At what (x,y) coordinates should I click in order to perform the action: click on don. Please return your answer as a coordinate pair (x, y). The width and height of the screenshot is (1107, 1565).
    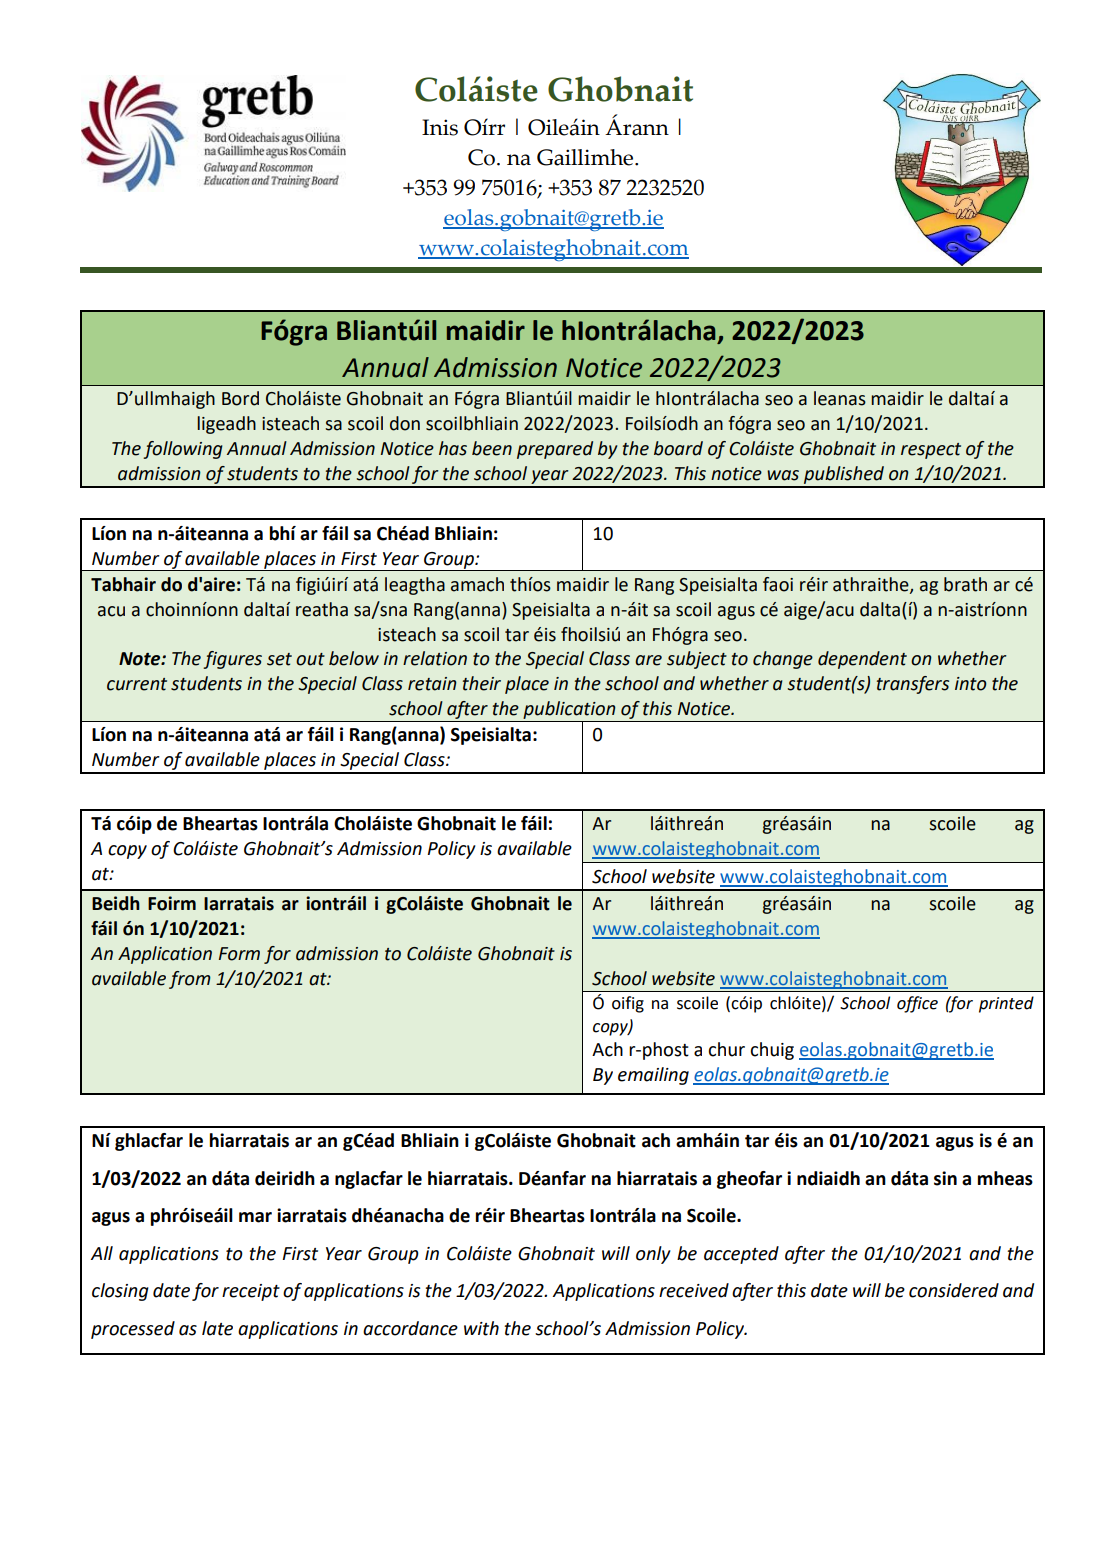
    Looking at the image, I should click on (405, 423).
